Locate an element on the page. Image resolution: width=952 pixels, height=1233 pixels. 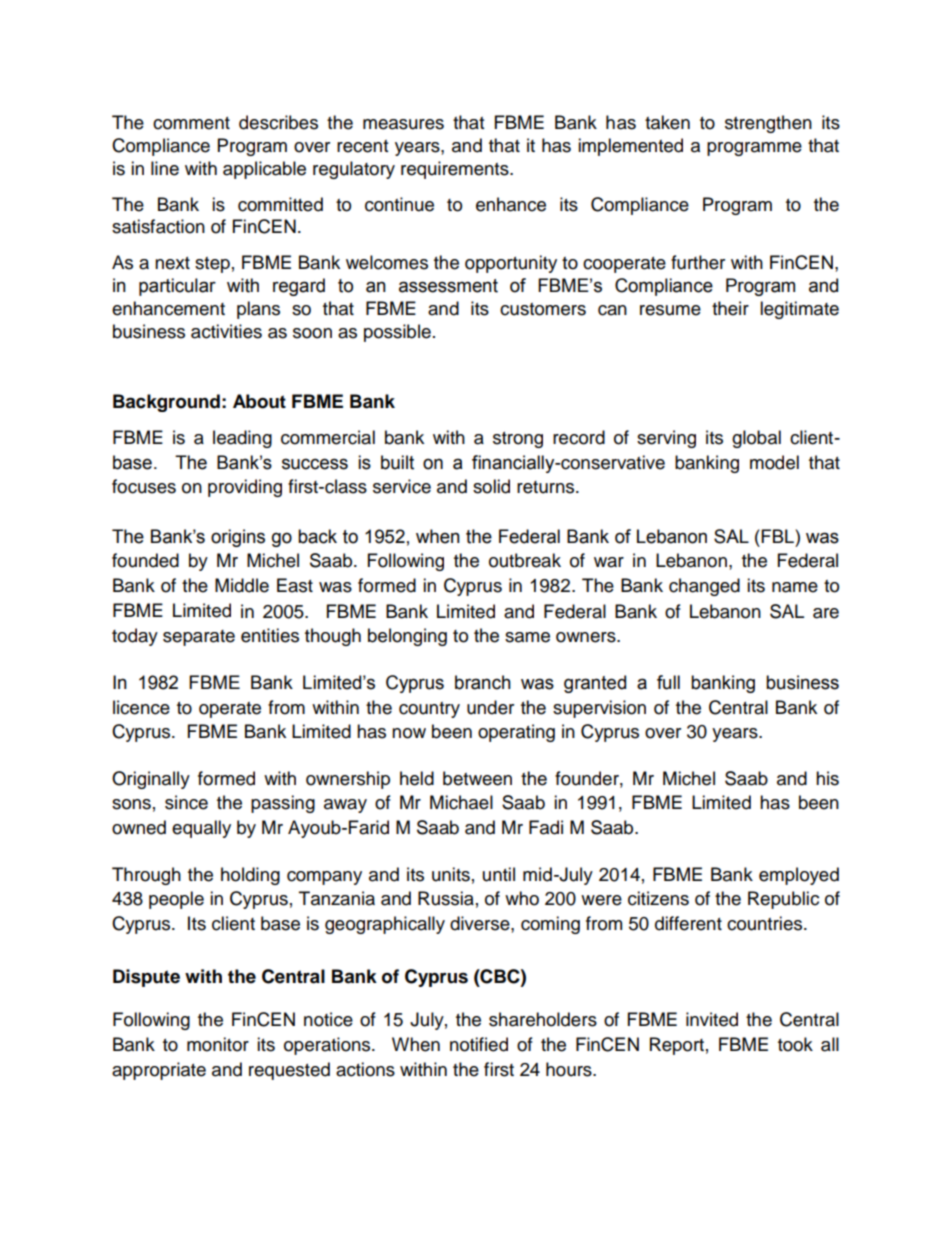
equally is located at coordinates (201, 829).
